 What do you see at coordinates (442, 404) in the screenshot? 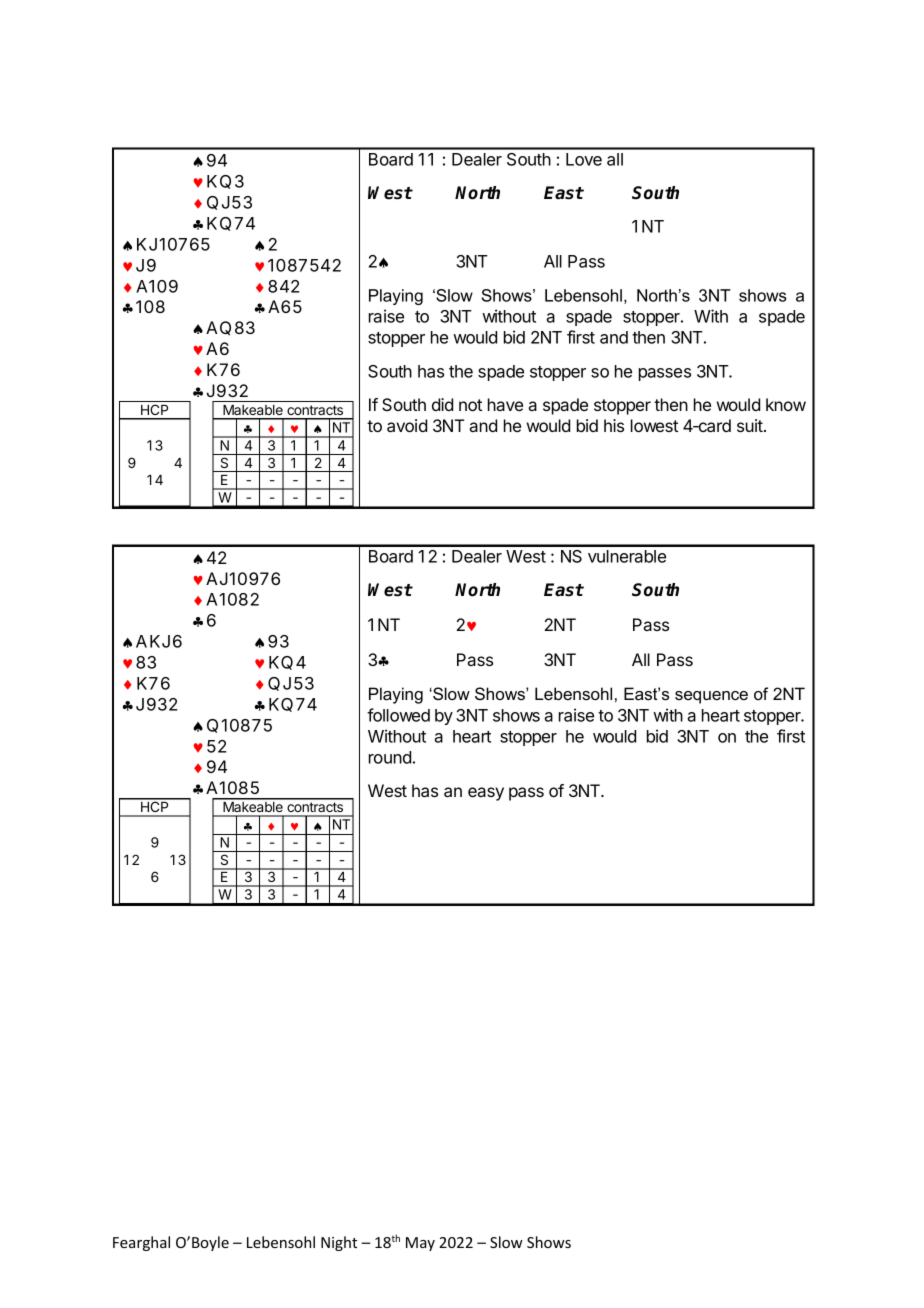
I see `did` at bounding box center [442, 404].
